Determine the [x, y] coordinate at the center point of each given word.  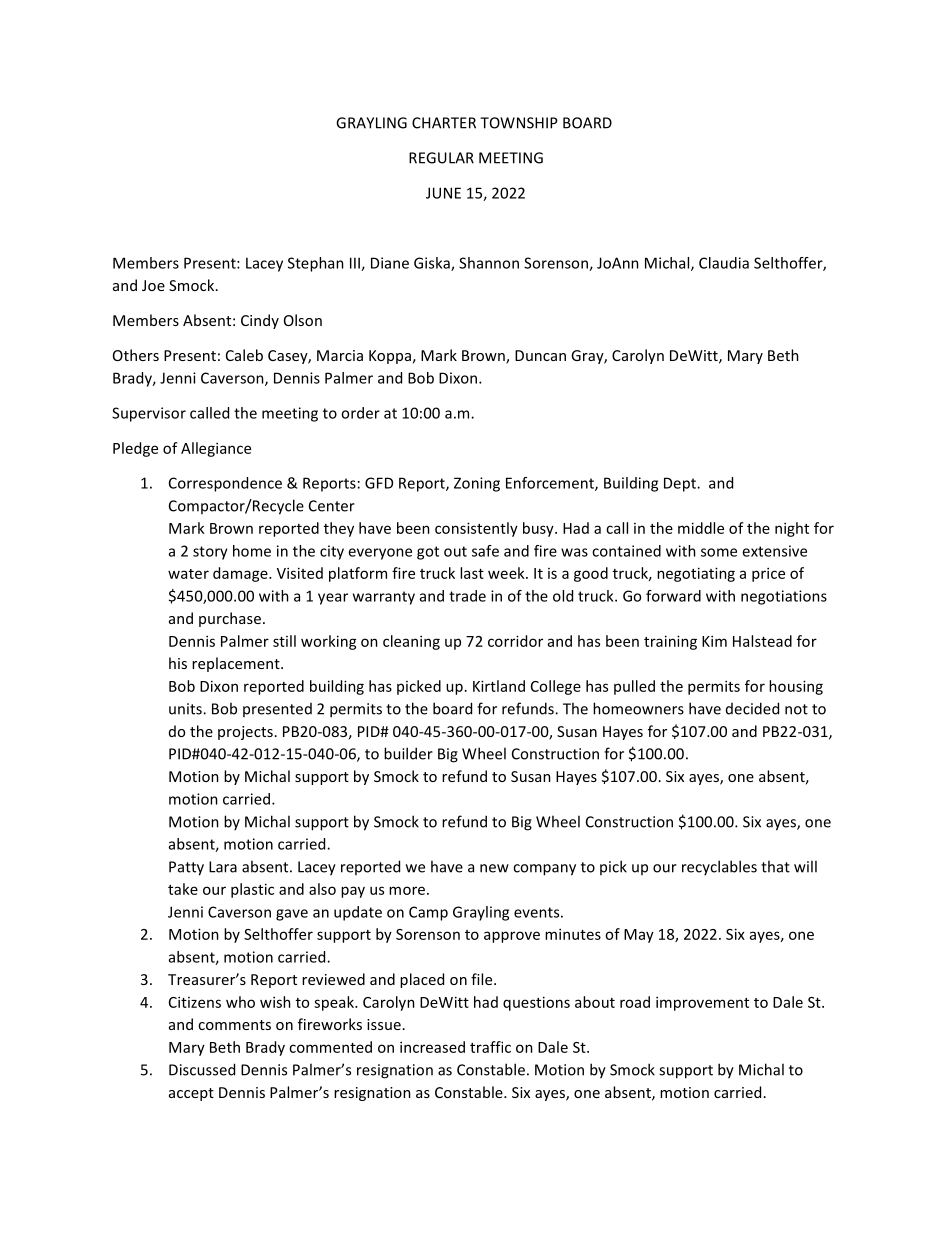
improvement [702, 1003]
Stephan [316, 264]
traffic [490, 1047]
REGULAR [441, 158]
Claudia [724, 263]
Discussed [202, 1069]
